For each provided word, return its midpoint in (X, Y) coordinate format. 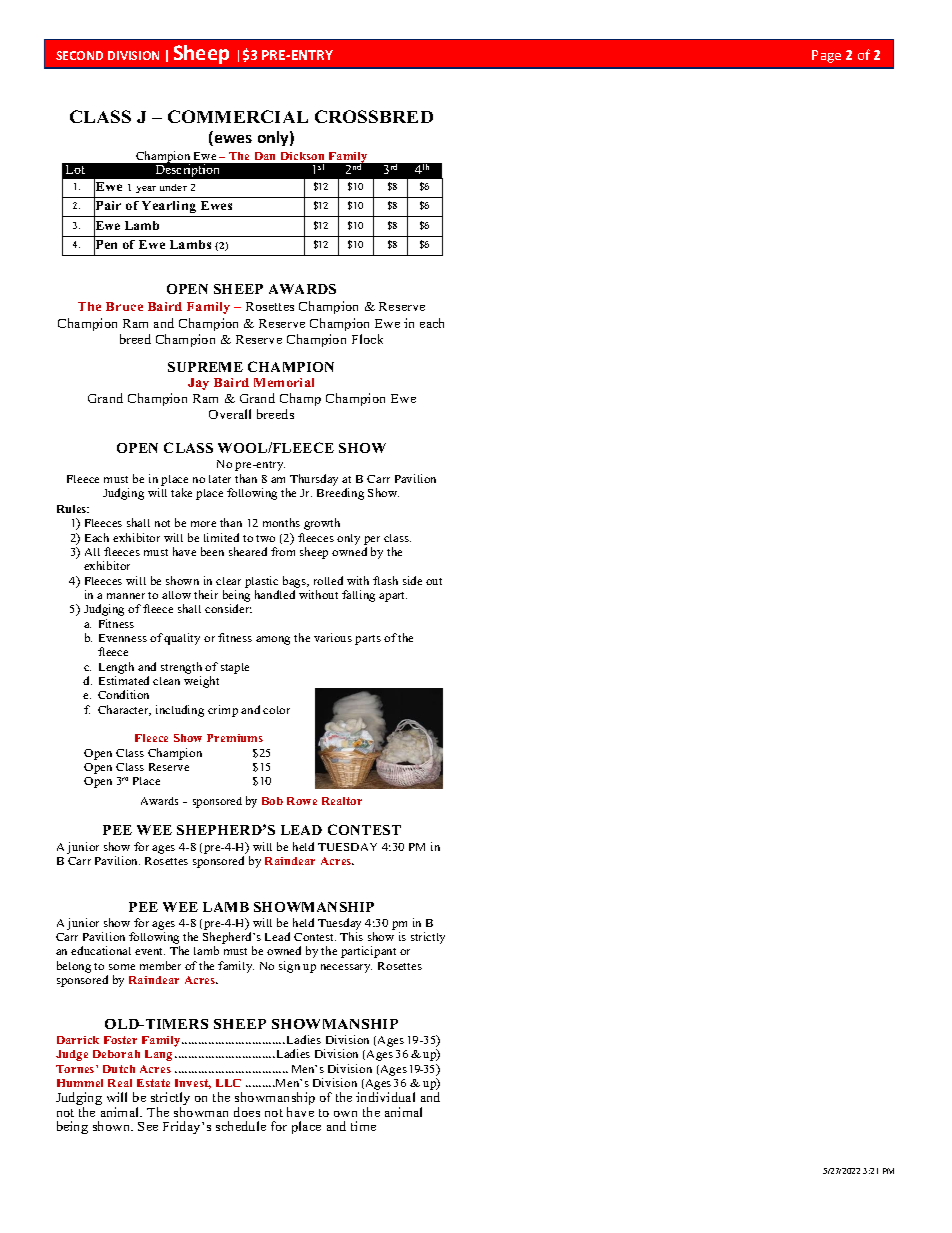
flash (385, 580)
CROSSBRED (374, 116)
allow (176, 595)
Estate (153, 1083)
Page (826, 56)
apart (393, 597)
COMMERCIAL (238, 116)
